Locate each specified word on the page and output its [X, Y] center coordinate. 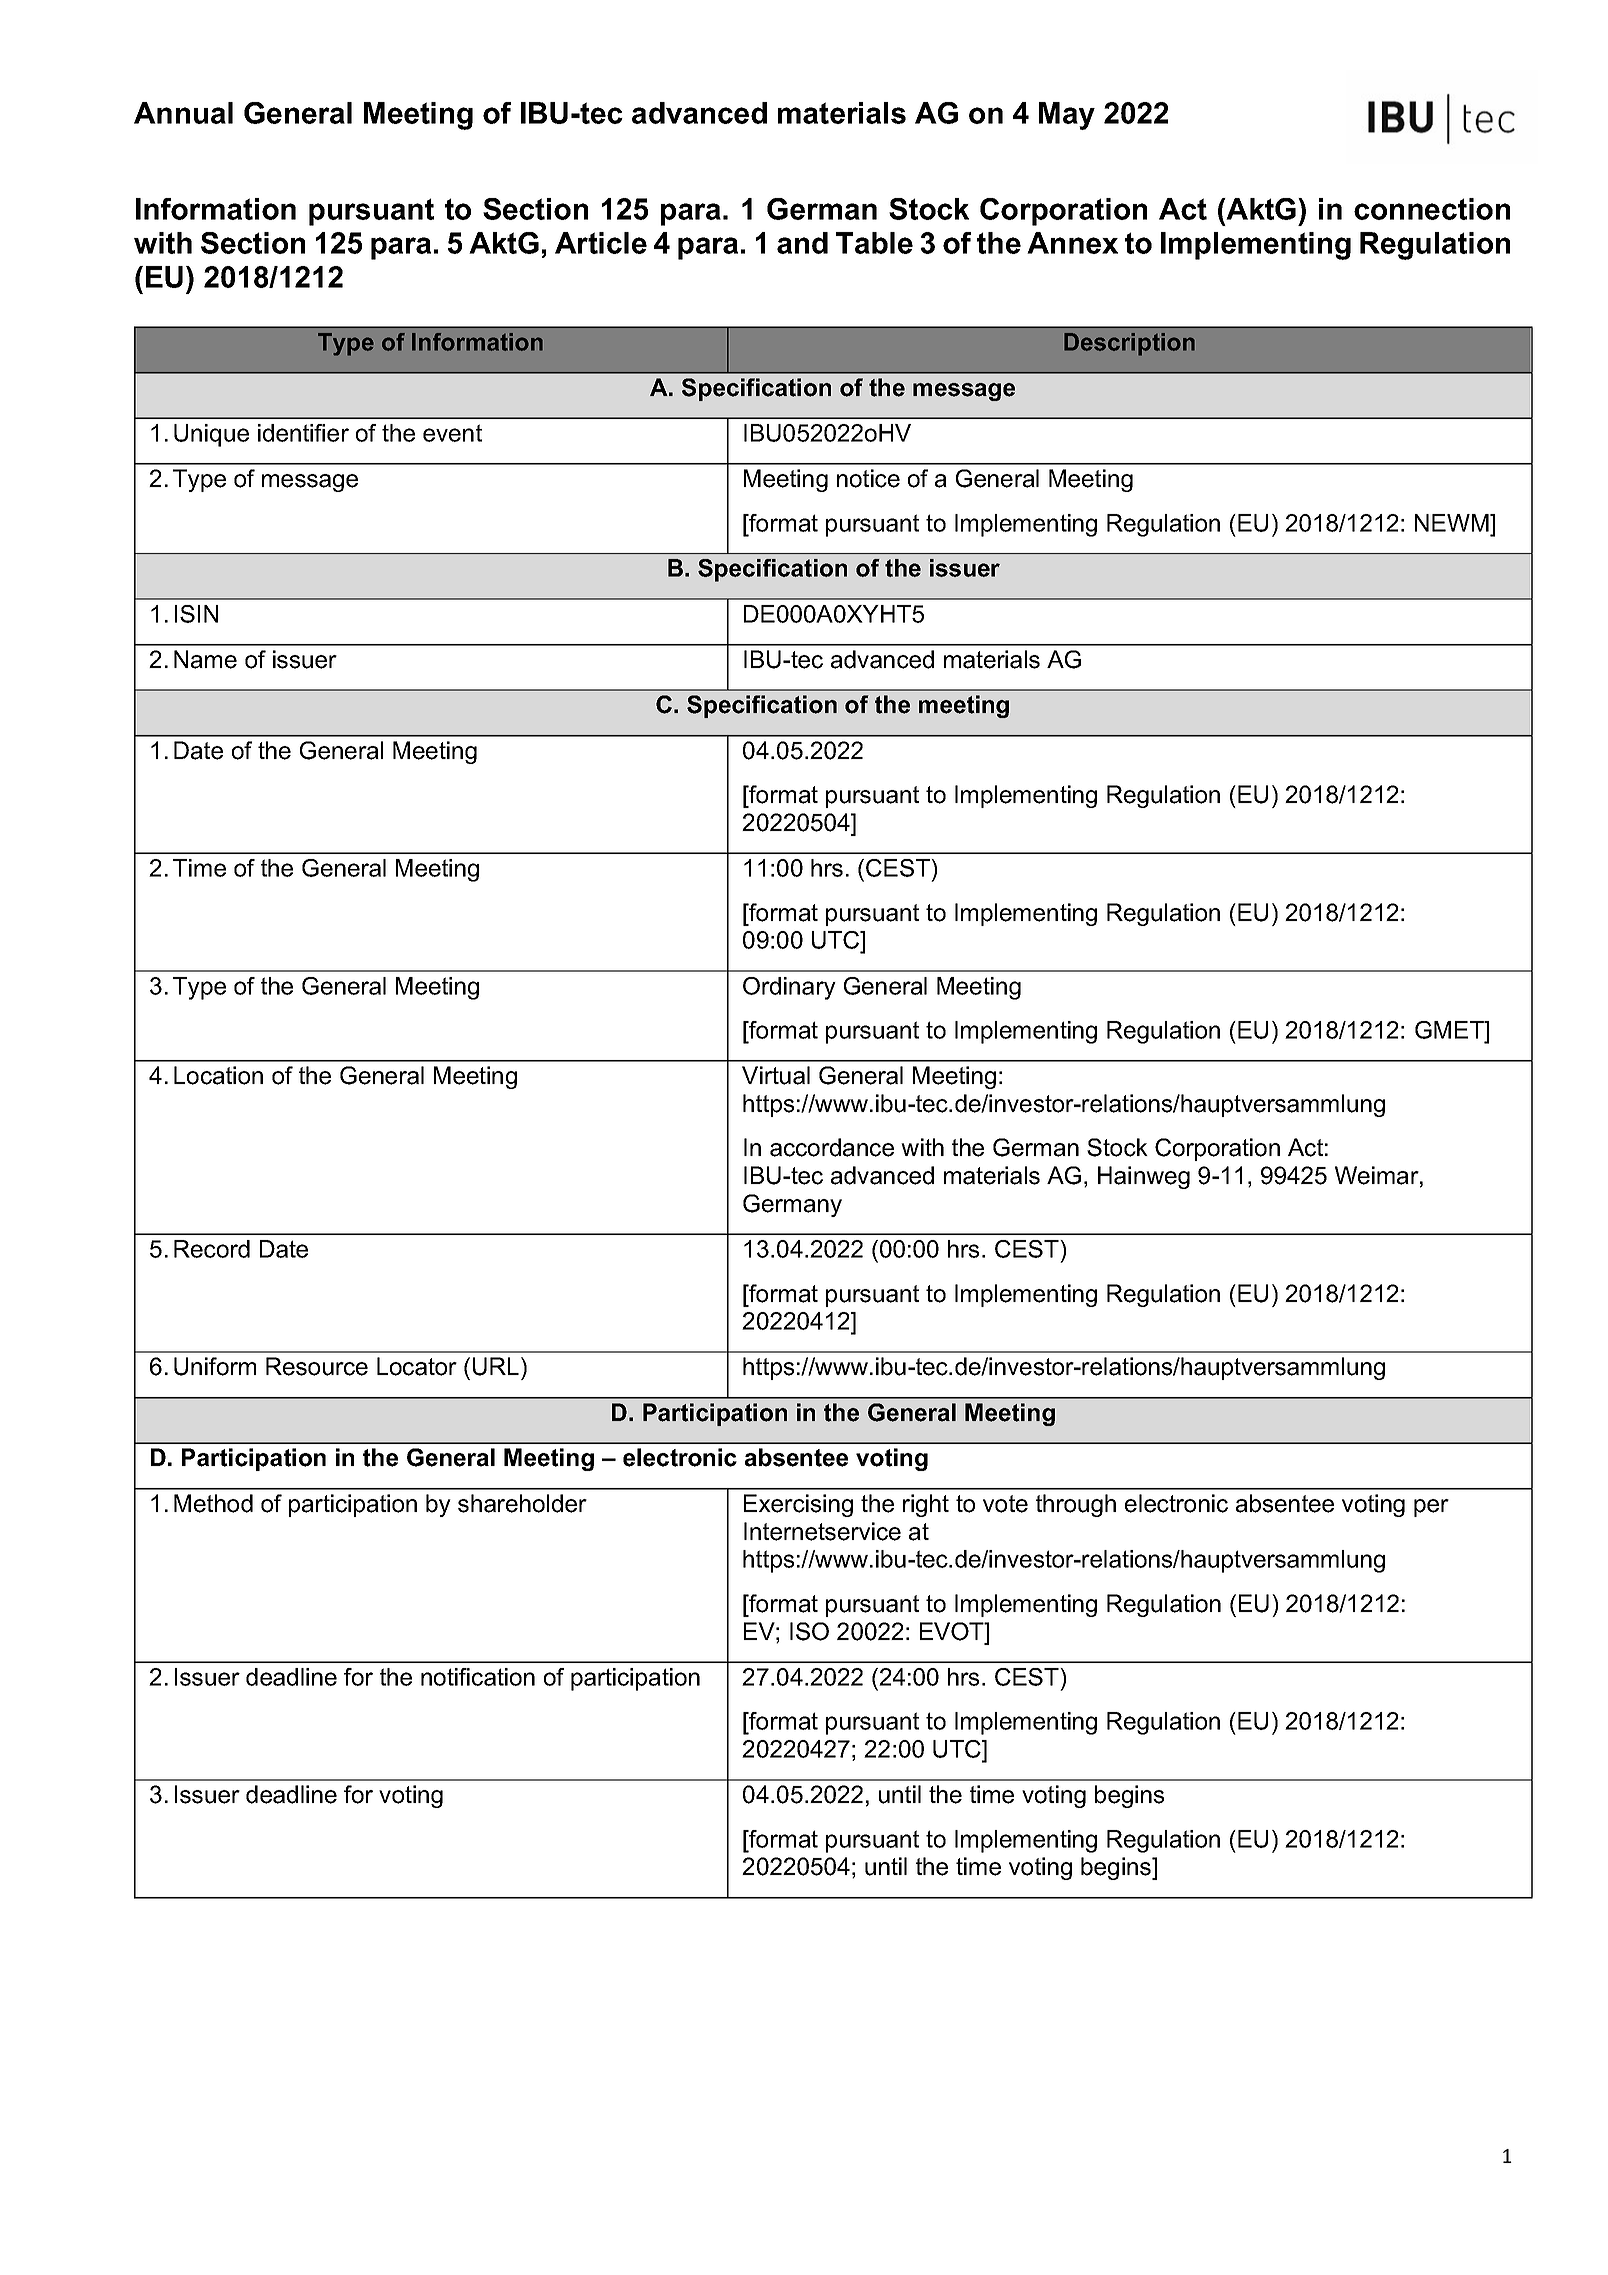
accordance [832, 1147]
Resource [317, 1366]
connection [1432, 209]
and [802, 243]
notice [868, 478]
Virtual [776, 1075]
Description [1129, 344]
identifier [303, 433]
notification [478, 1677]
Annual [183, 113]
